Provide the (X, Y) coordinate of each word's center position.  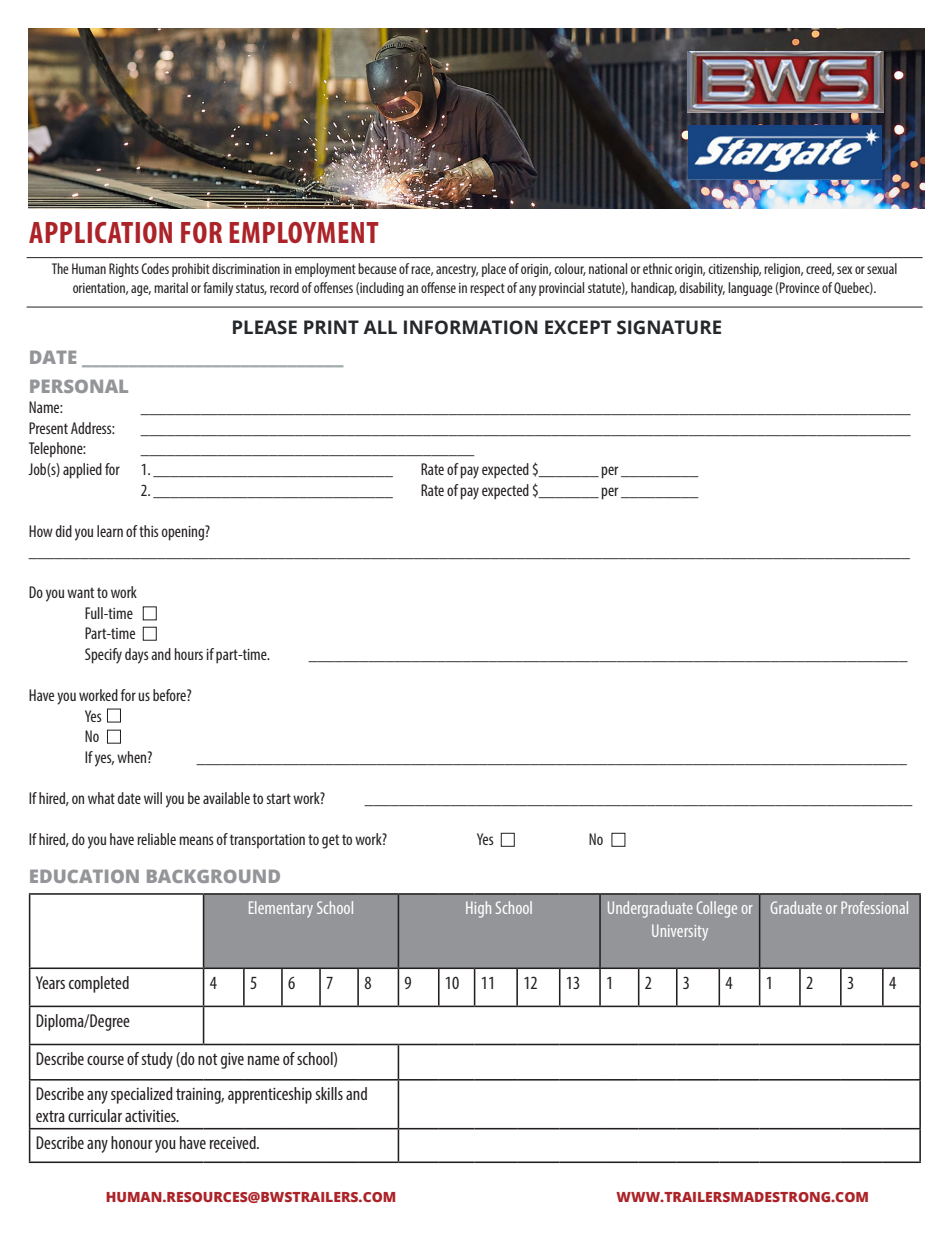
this (149, 531)
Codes (155, 268)
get (330, 841)
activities (151, 1116)
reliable (156, 839)
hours (189, 654)
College (717, 909)
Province (799, 288)
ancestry (457, 270)
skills (329, 1093)
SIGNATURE (669, 327)
